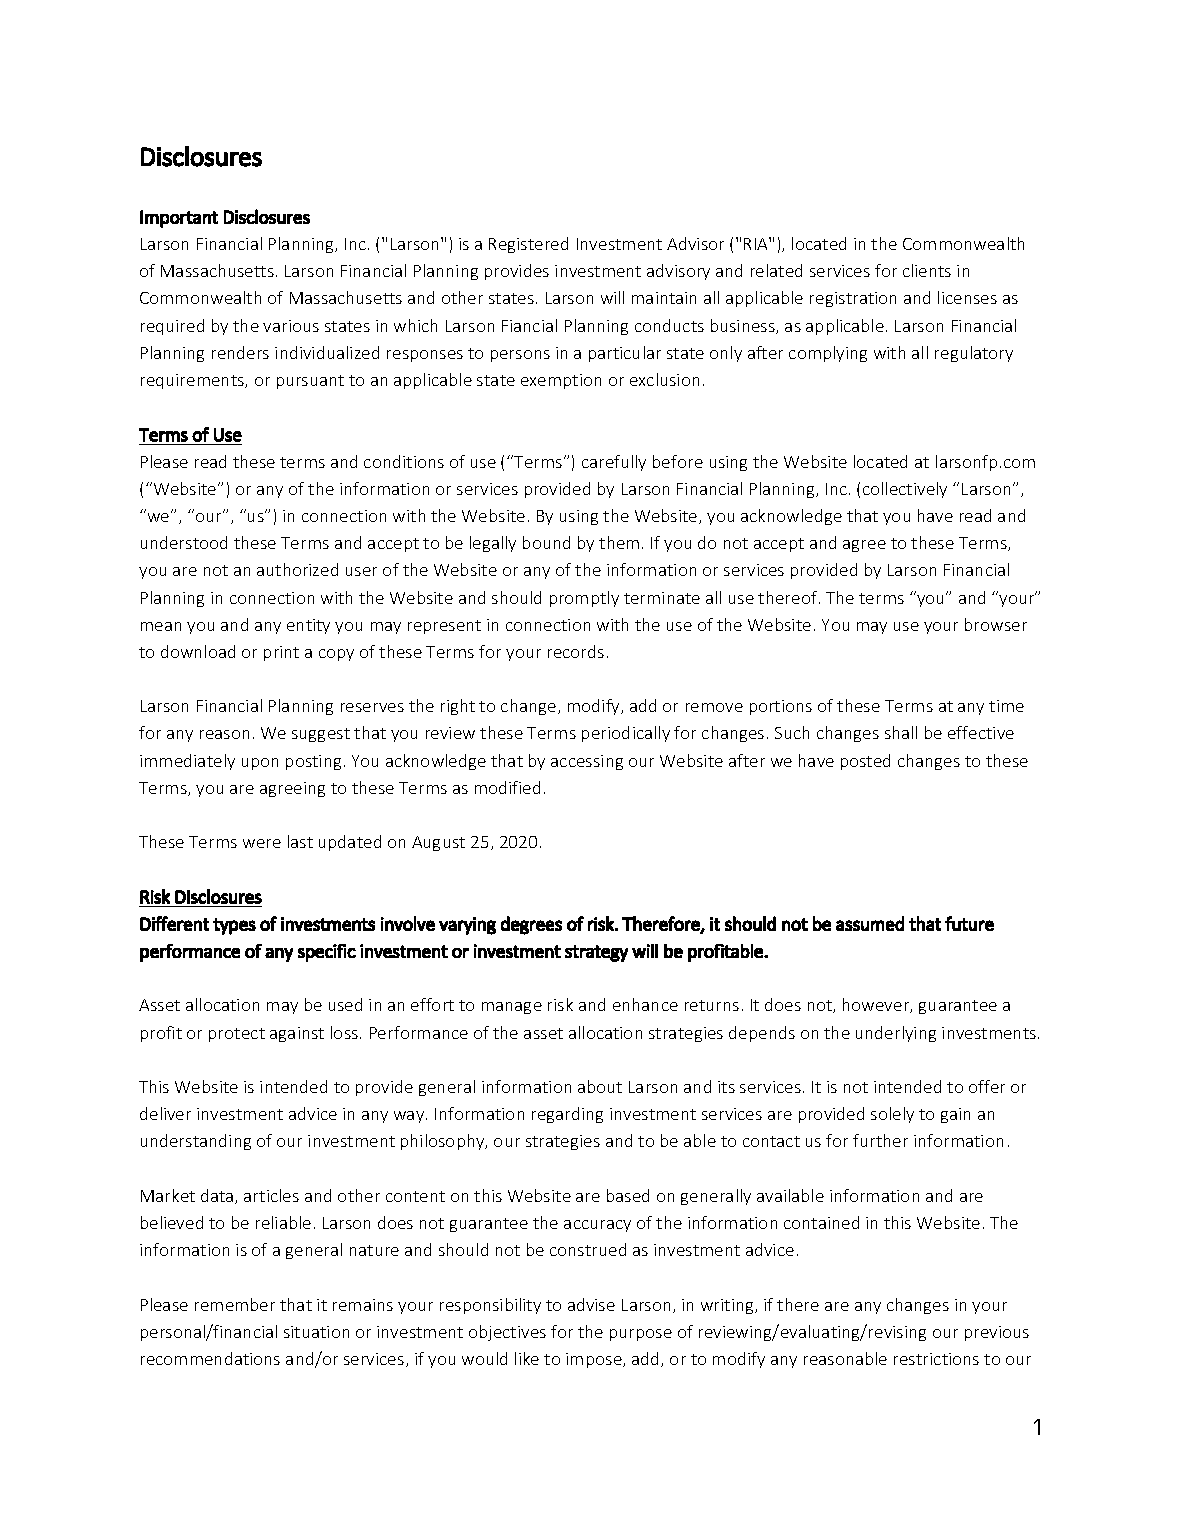  Describe the element at coordinates (600, 1086) in the image. I see `about` at that location.
